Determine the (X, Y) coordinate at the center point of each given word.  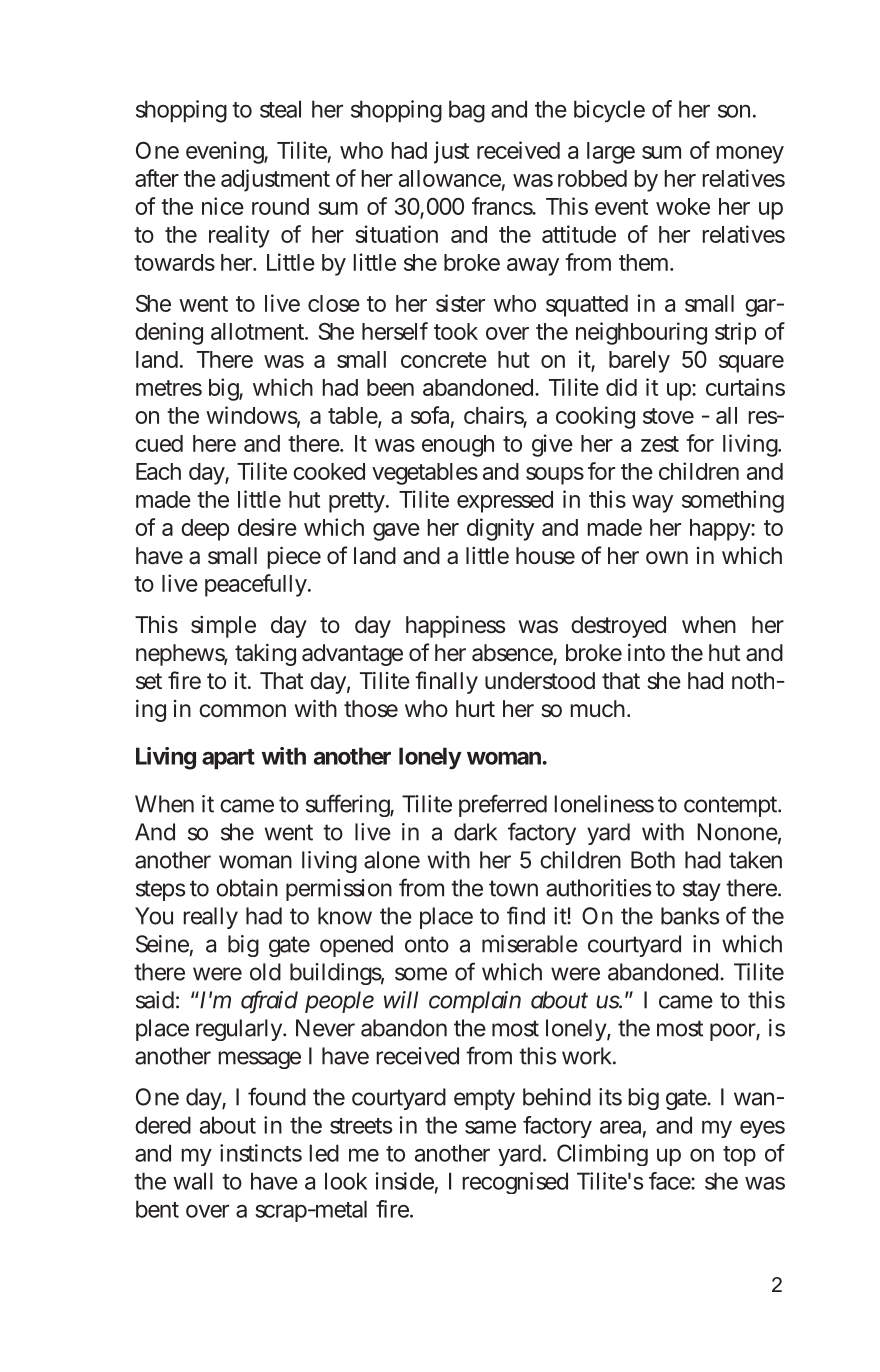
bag (467, 111)
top (739, 1156)
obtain (247, 888)
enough (458, 446)
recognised (515, 1183)
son (734, 111)
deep (205, 530)
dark (475, 832)
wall (193, 1181)
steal (280, 109)
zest (660, 444)
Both (653, 860)
